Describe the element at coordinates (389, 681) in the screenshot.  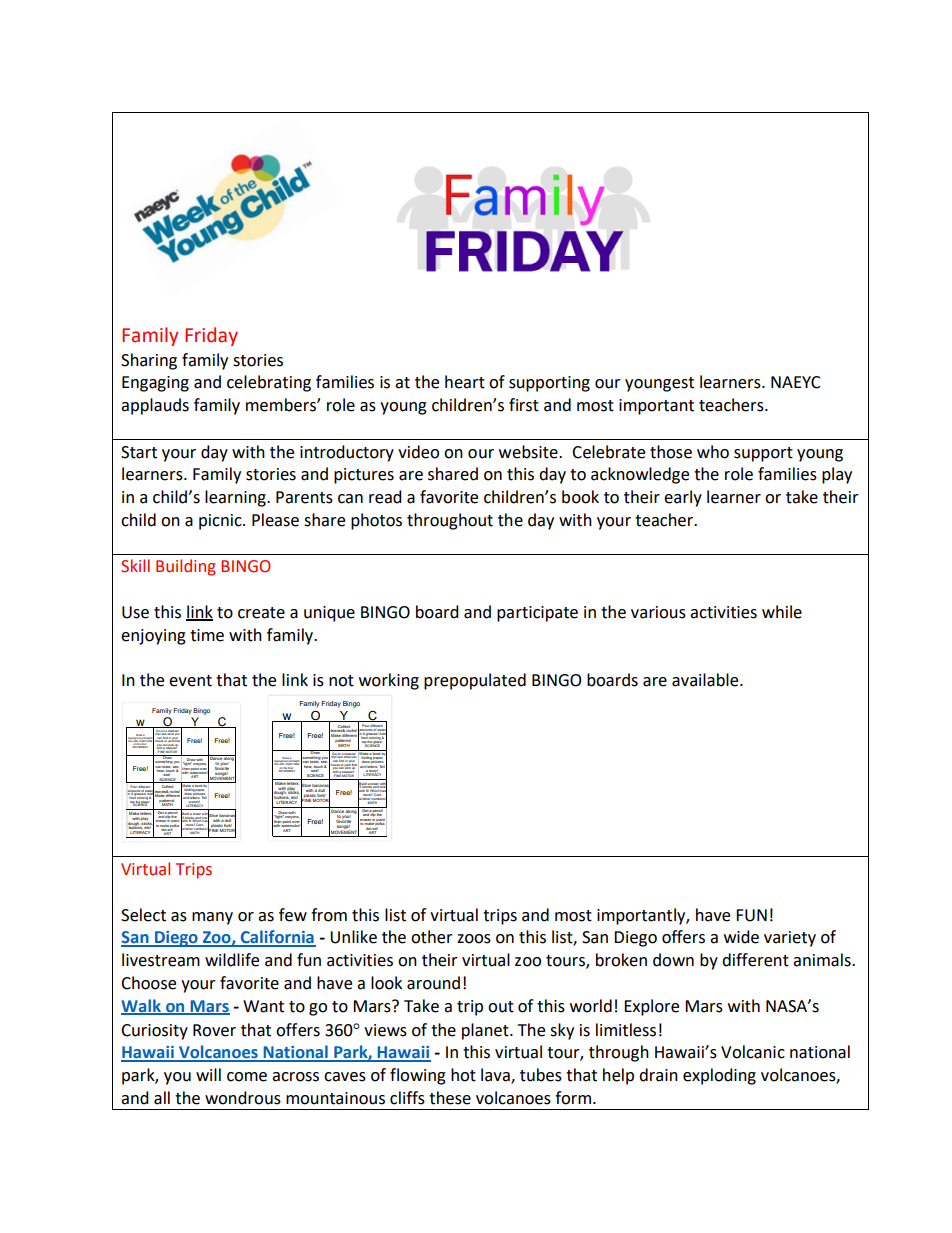
I see `working` at that location.
